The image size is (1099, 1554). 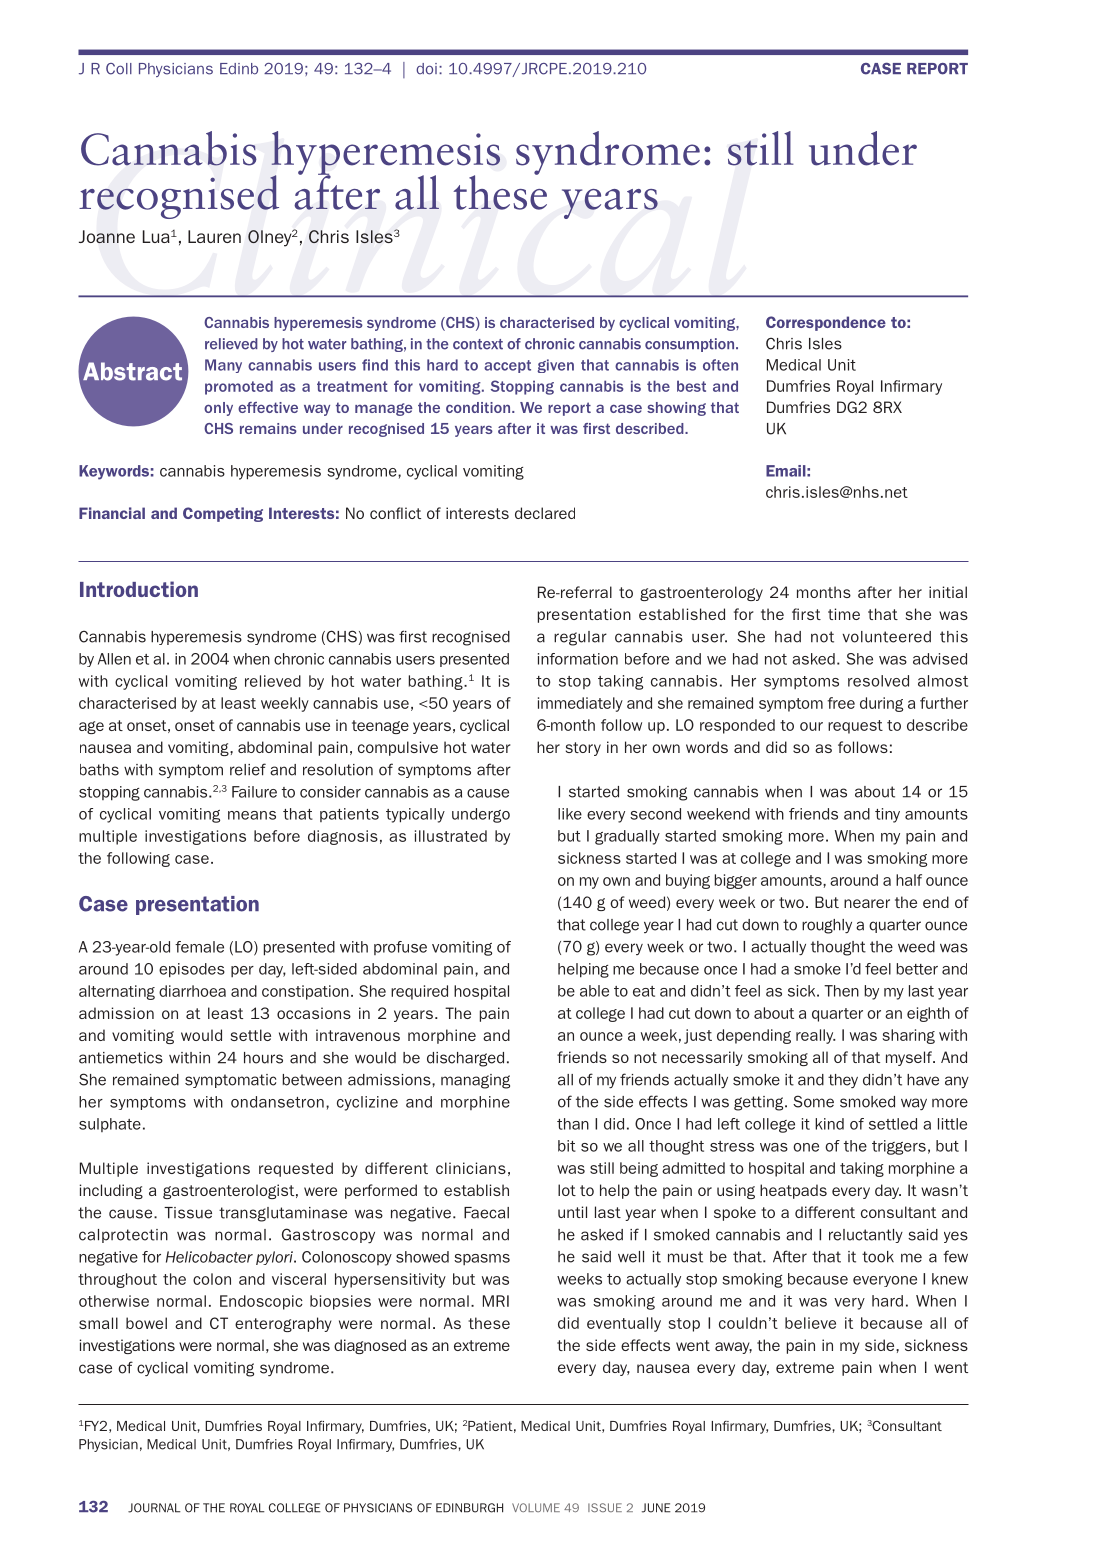 I want to click on condition, so click(x=479, y=407).
